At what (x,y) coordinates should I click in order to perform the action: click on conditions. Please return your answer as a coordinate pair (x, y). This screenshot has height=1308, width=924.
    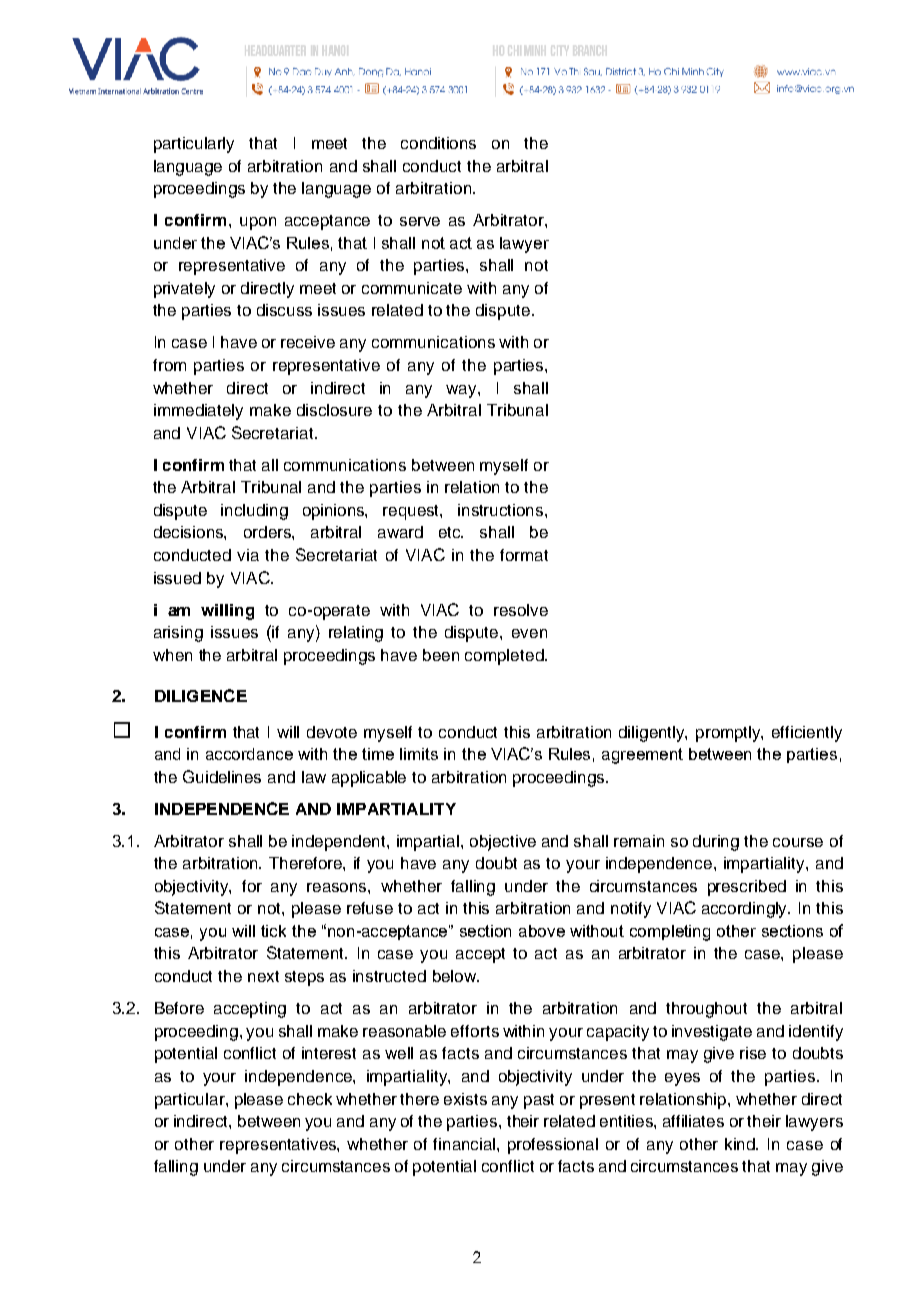
    Looking at the image, I should click on (438, 143).
